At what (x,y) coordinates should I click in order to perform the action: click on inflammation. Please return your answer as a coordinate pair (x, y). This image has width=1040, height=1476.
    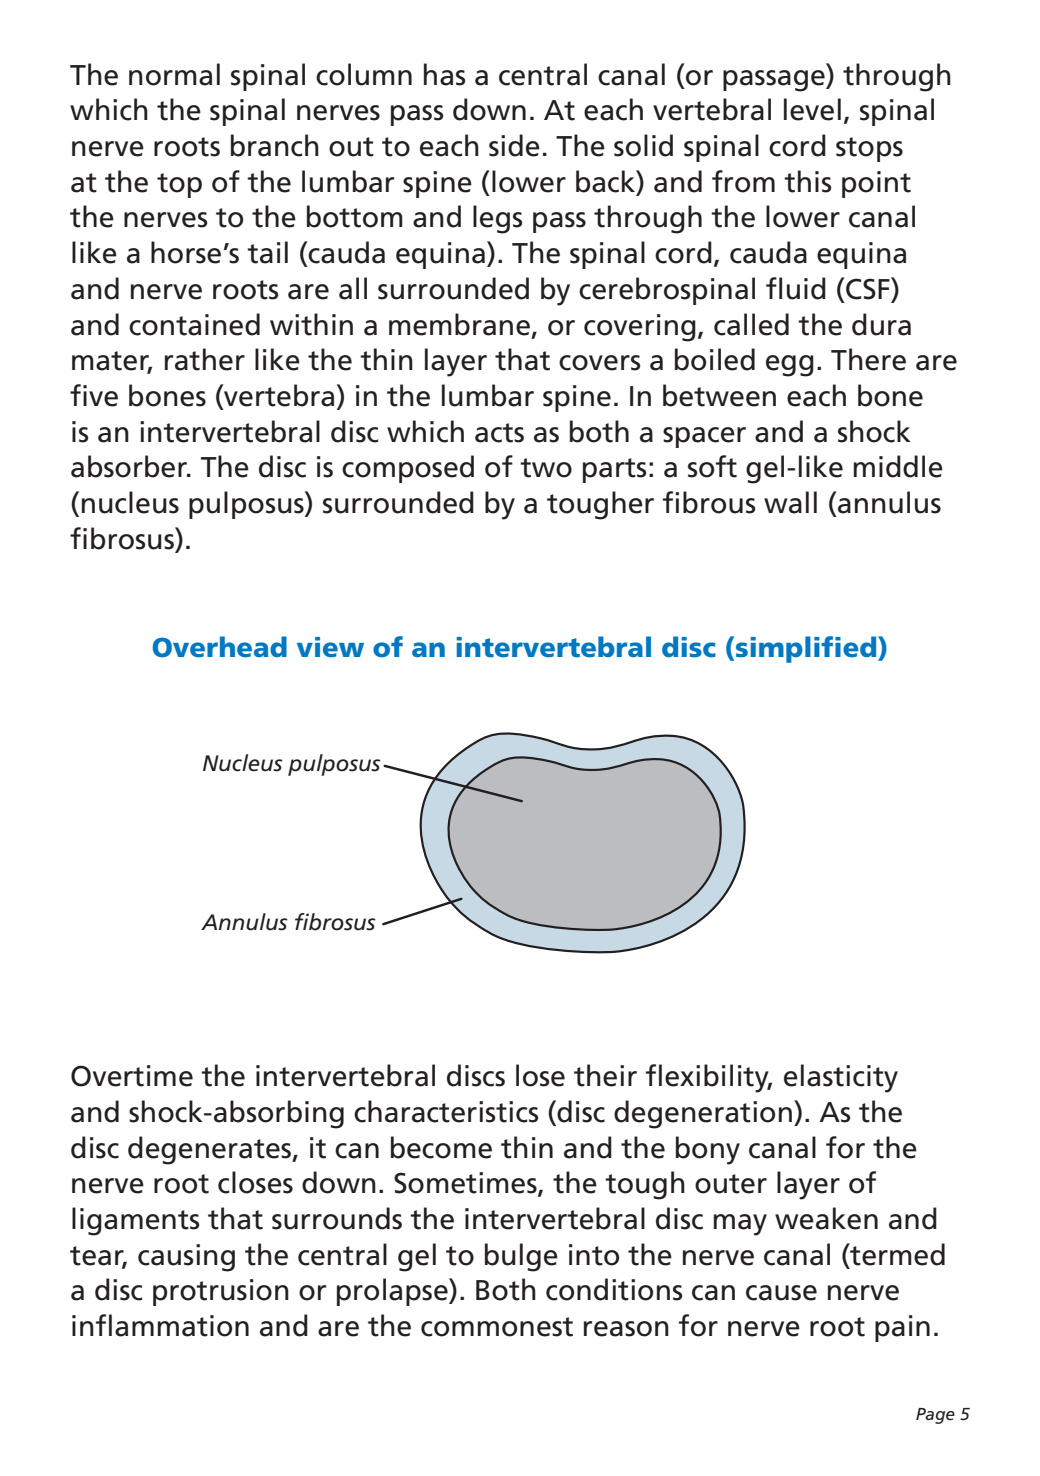
    Looking at the image, I should click on (160, 1325).
